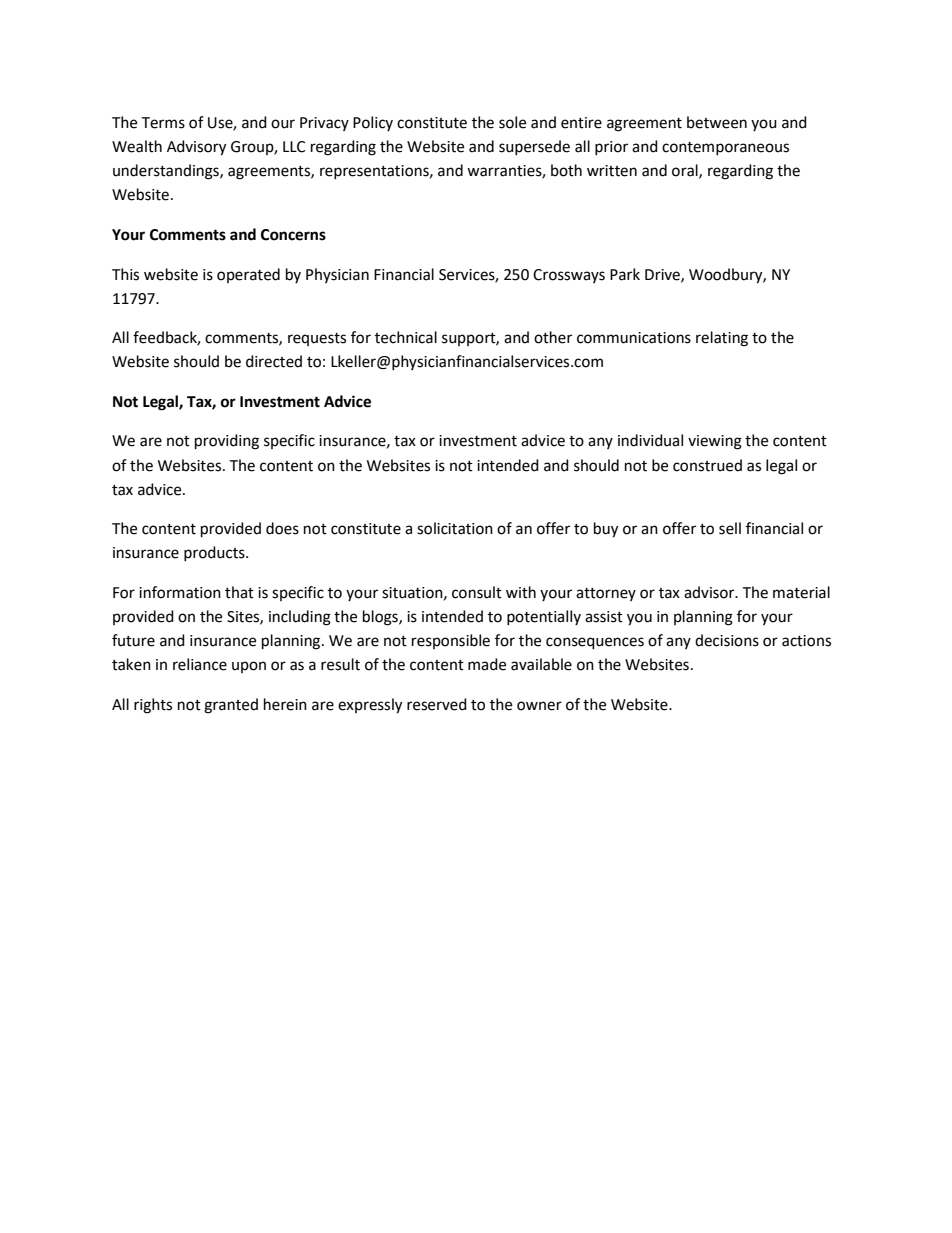 This page has width=952, height=1233. What do you see at coordinates (231, 706) in the page?
I see `granted` at bounding box center [231, 706].
